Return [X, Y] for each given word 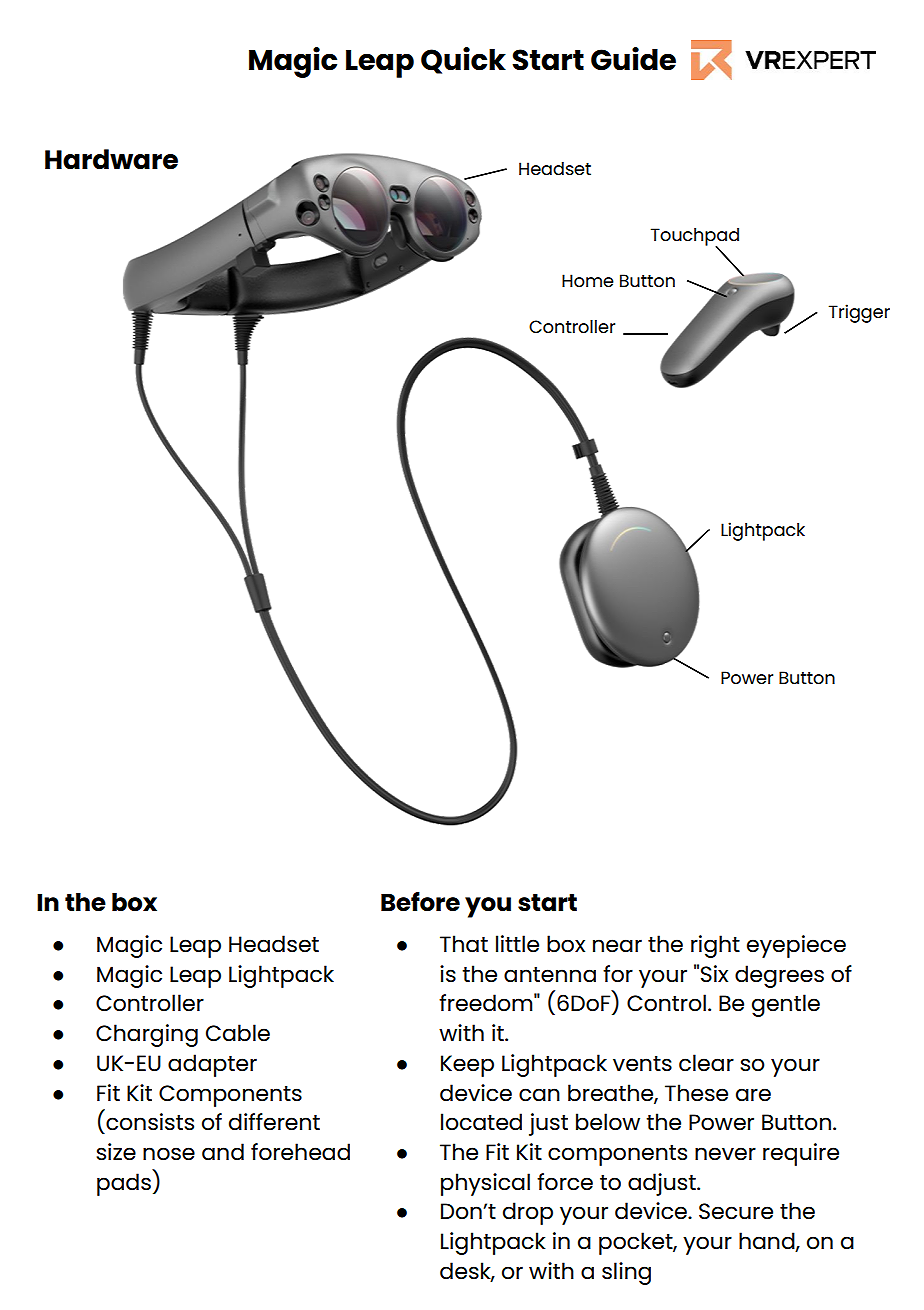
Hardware [111, 159]
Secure [736, 1211]
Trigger [859, 313]
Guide [633, 59]
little [517, 944]
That [464, 943]
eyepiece [796, 946]
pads [124, 1184]
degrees [779, 976]
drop [528, 1213]
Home [588, 280]
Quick [463, 60]
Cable [238, 1033]
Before [420, 902]
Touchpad [695, 238]
